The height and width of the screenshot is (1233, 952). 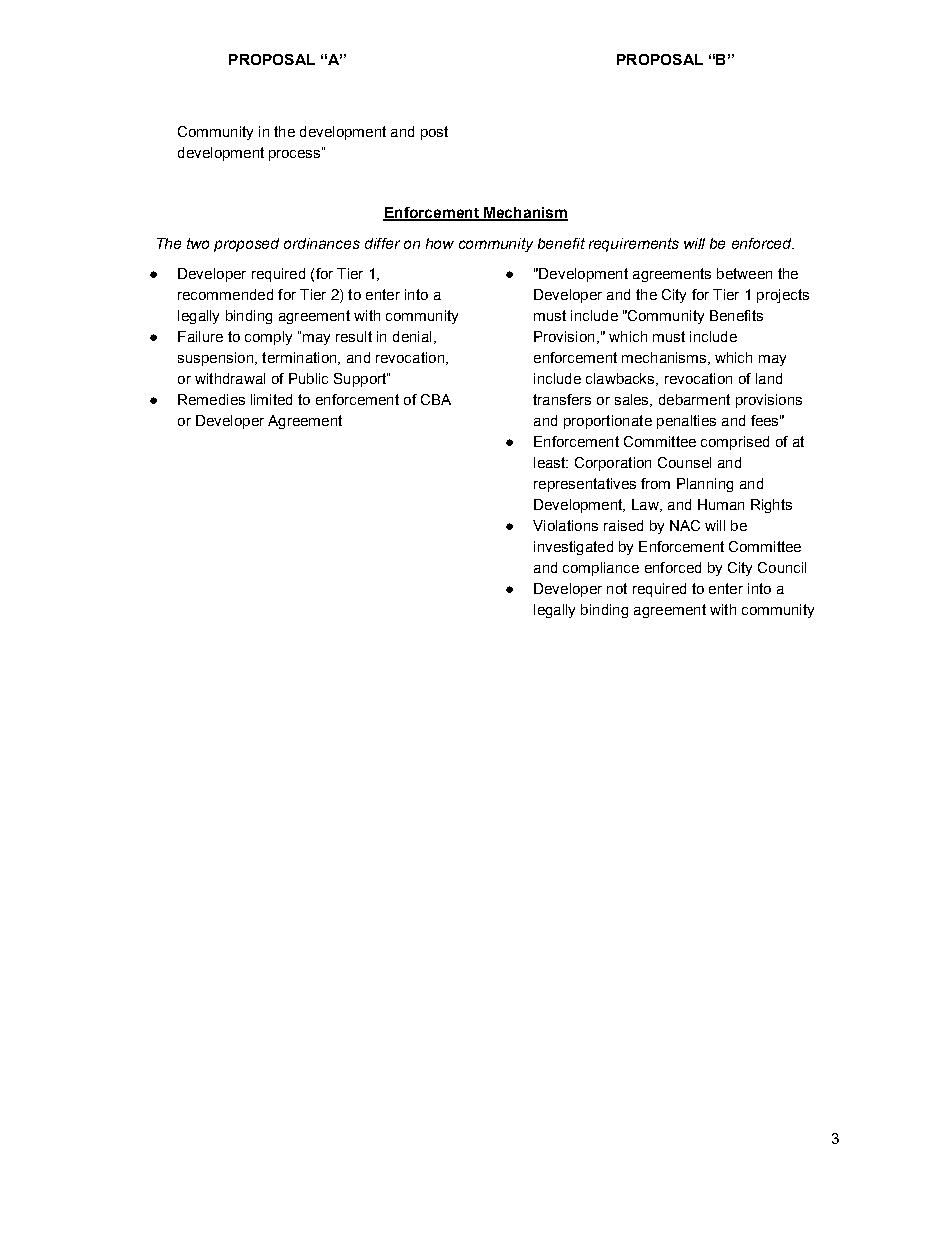 I want to click on Council, so click(x=782, y=567).
